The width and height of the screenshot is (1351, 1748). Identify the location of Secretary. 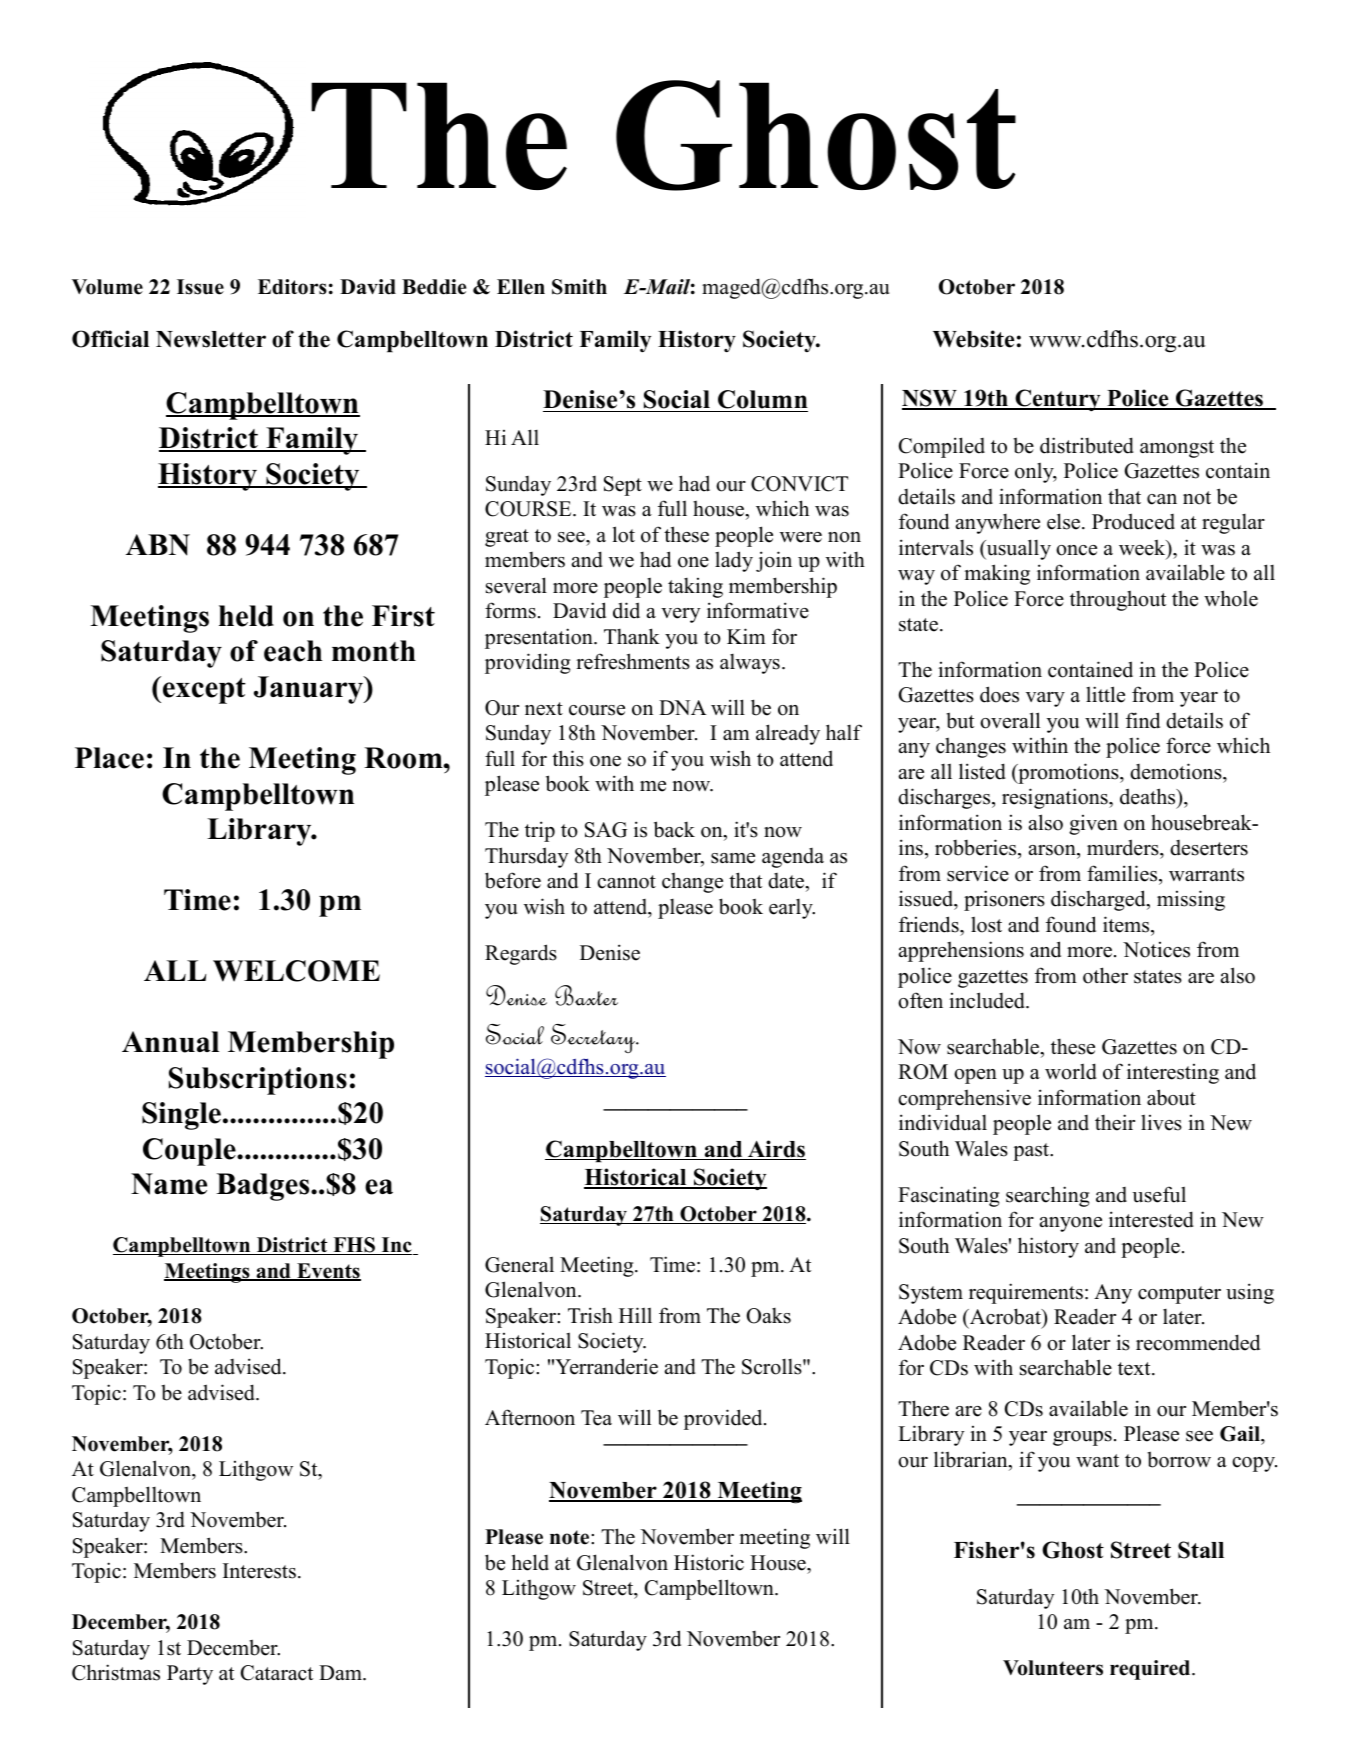
(594, 1038).
